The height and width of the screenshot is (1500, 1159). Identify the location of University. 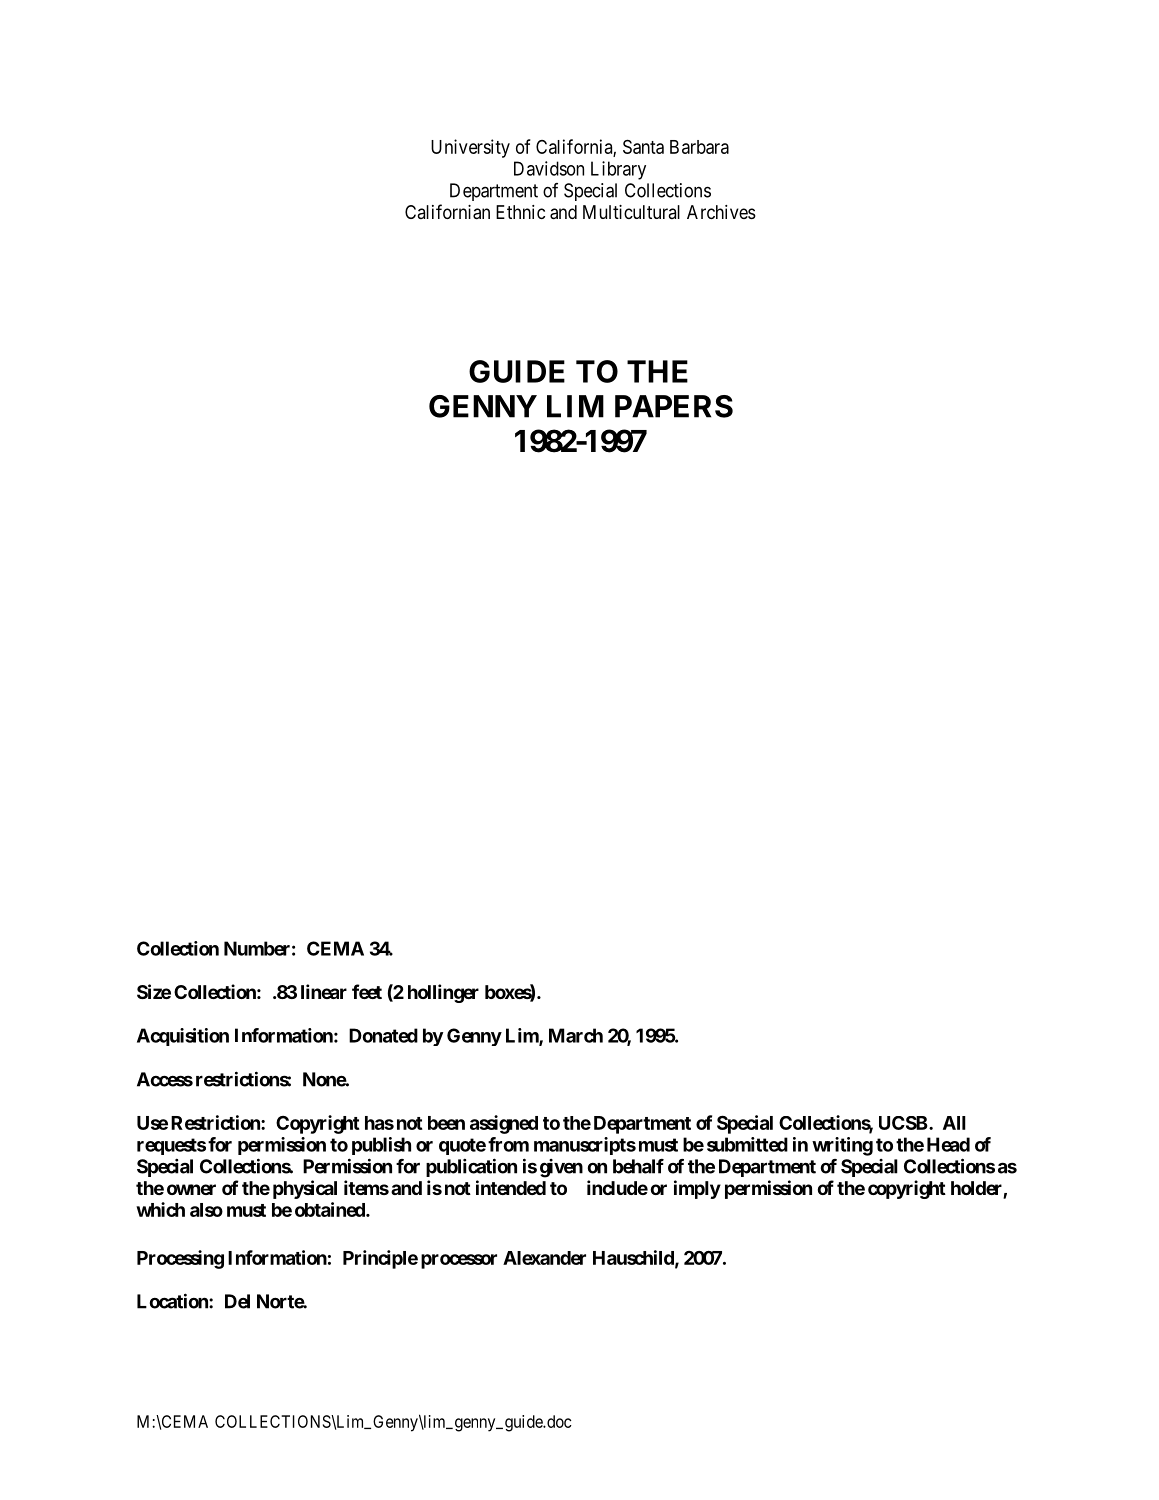
(470, 148).
